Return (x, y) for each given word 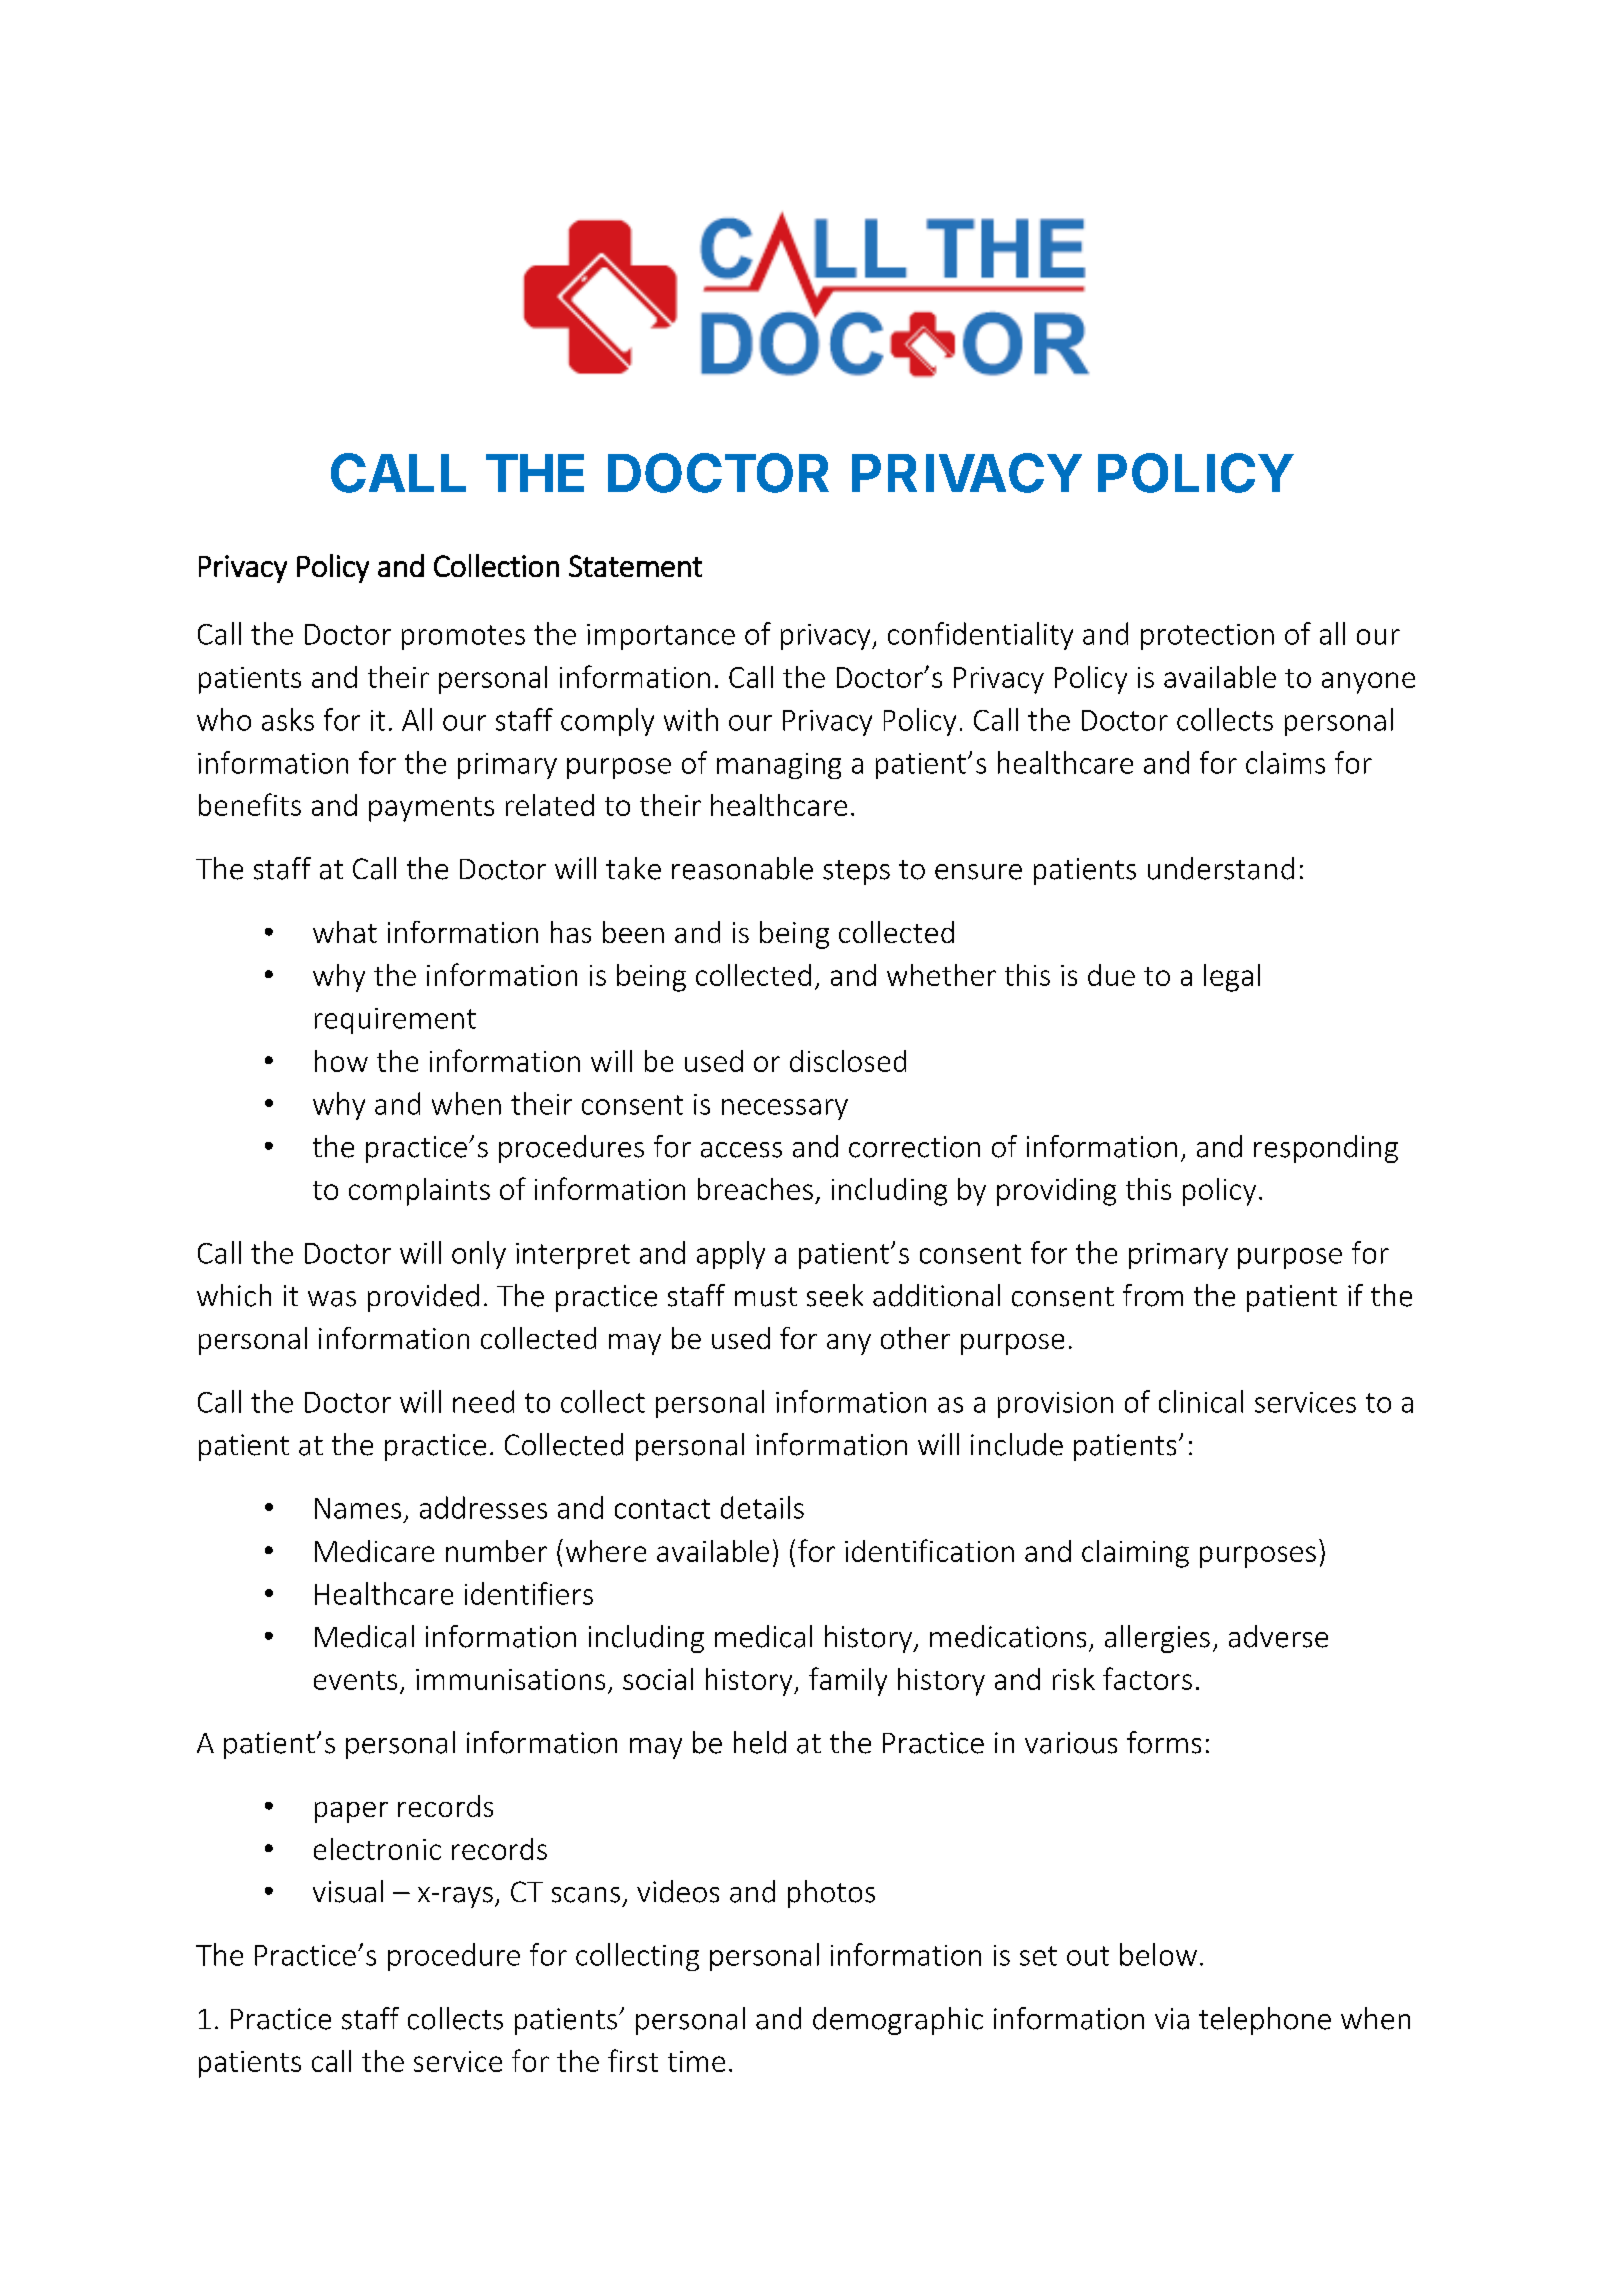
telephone (1265, 2021)
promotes (463, 637)
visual (348, 1891)
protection (1207, 637)
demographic (898, 2021)
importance (661, 637)
